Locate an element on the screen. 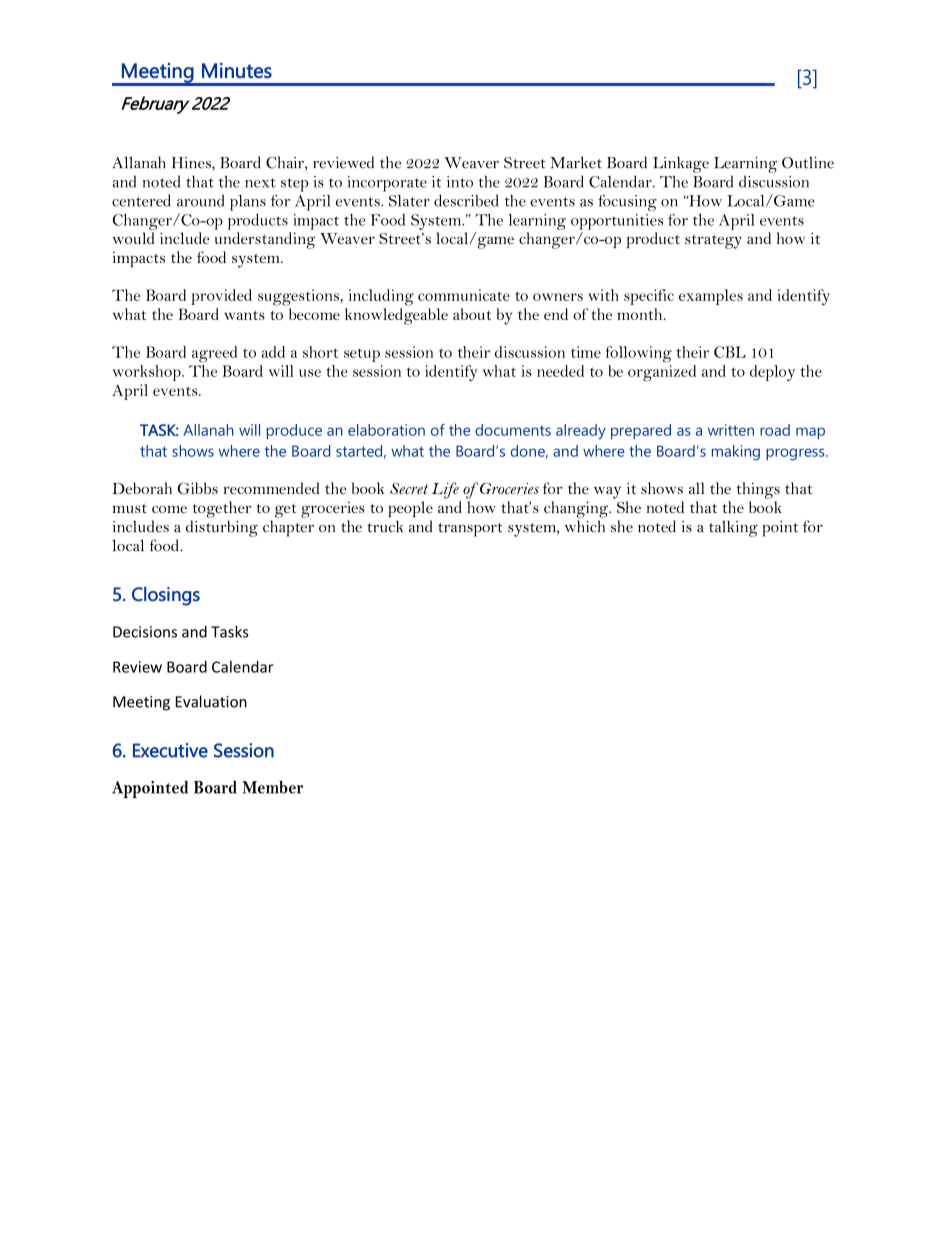  Linkage is located at coordinates (681, 164).
